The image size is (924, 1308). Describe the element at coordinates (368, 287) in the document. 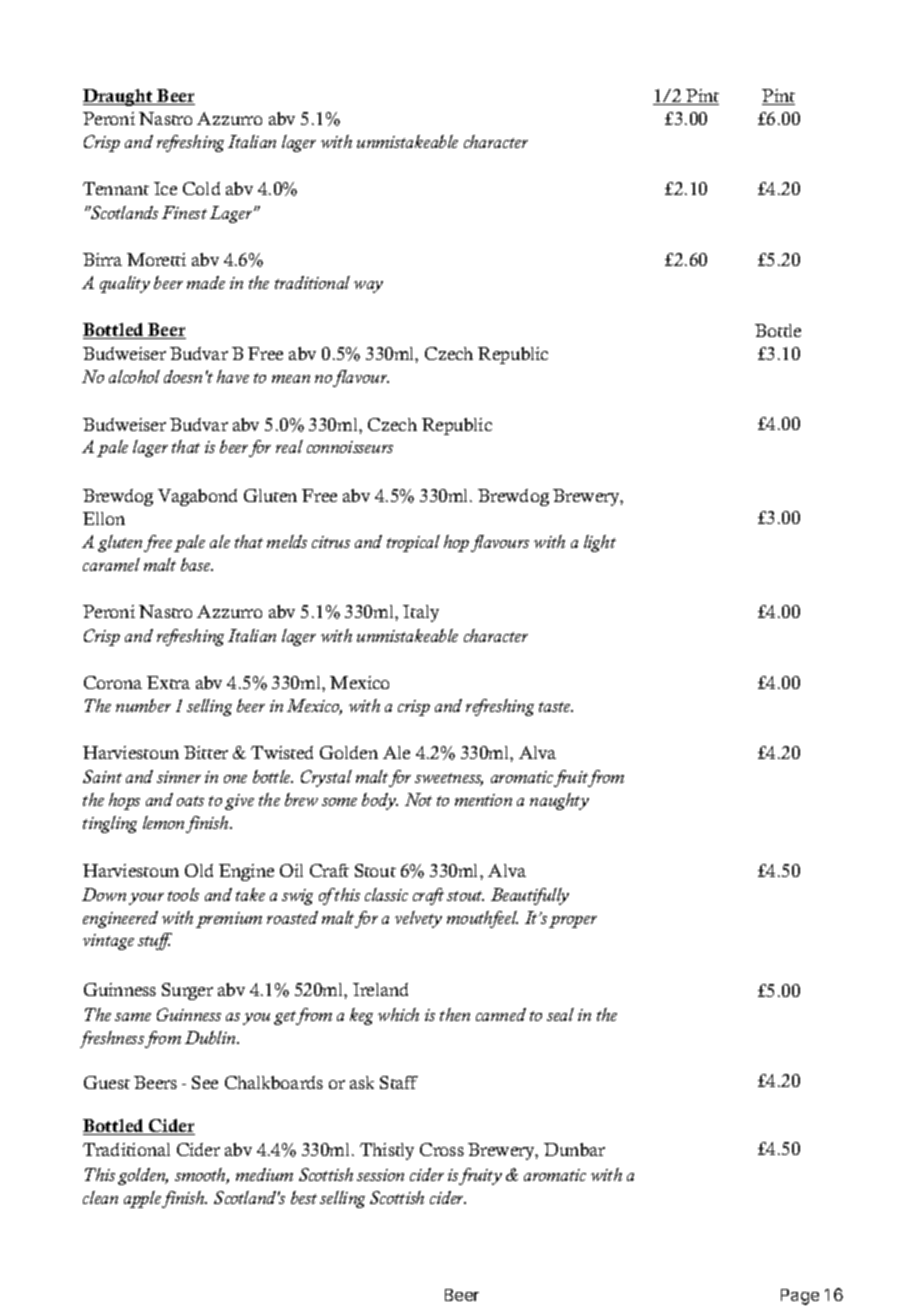

I see `way` at that location.
